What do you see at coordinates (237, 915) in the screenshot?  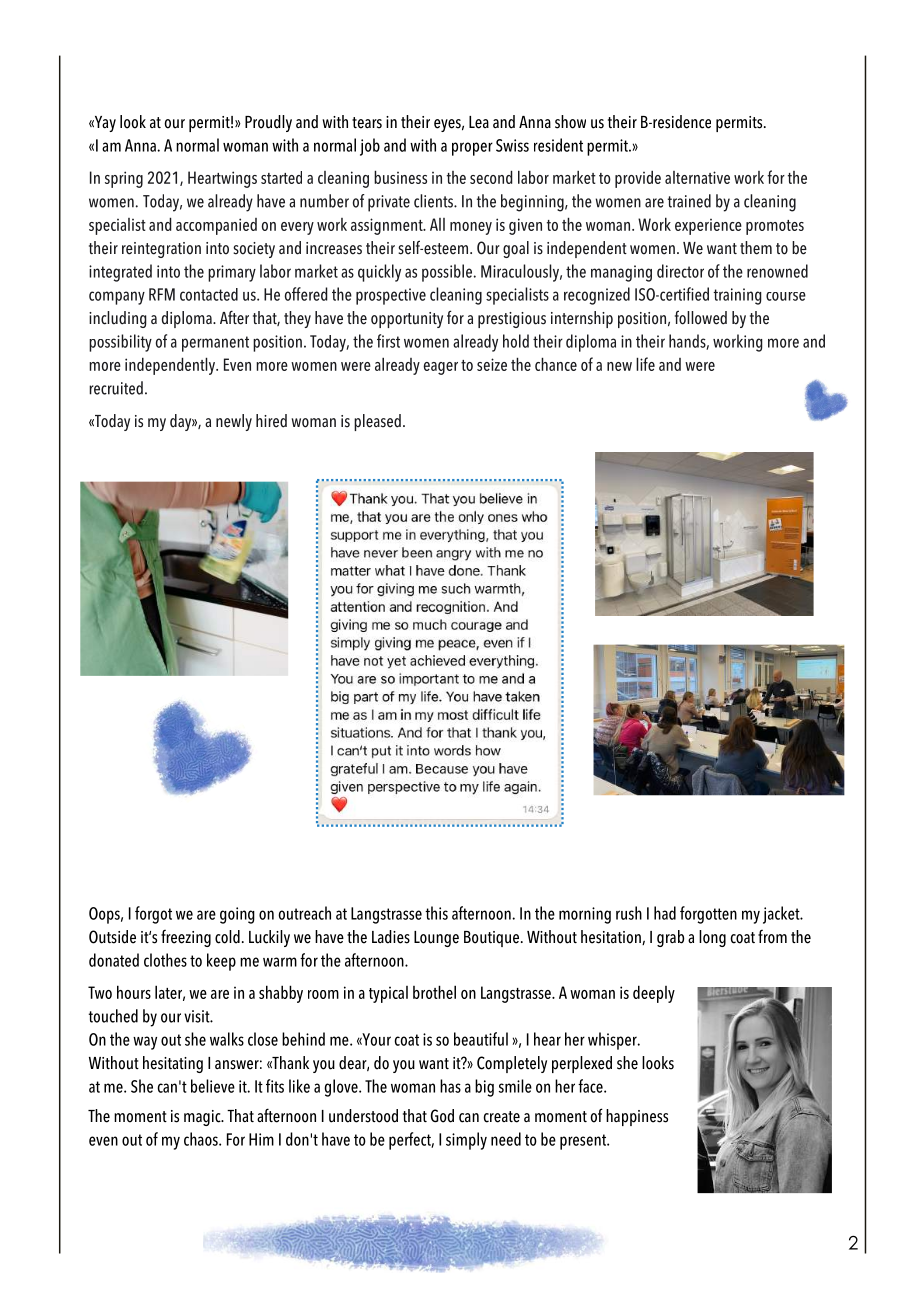 I see `going` at bounding box center [237, 915].
